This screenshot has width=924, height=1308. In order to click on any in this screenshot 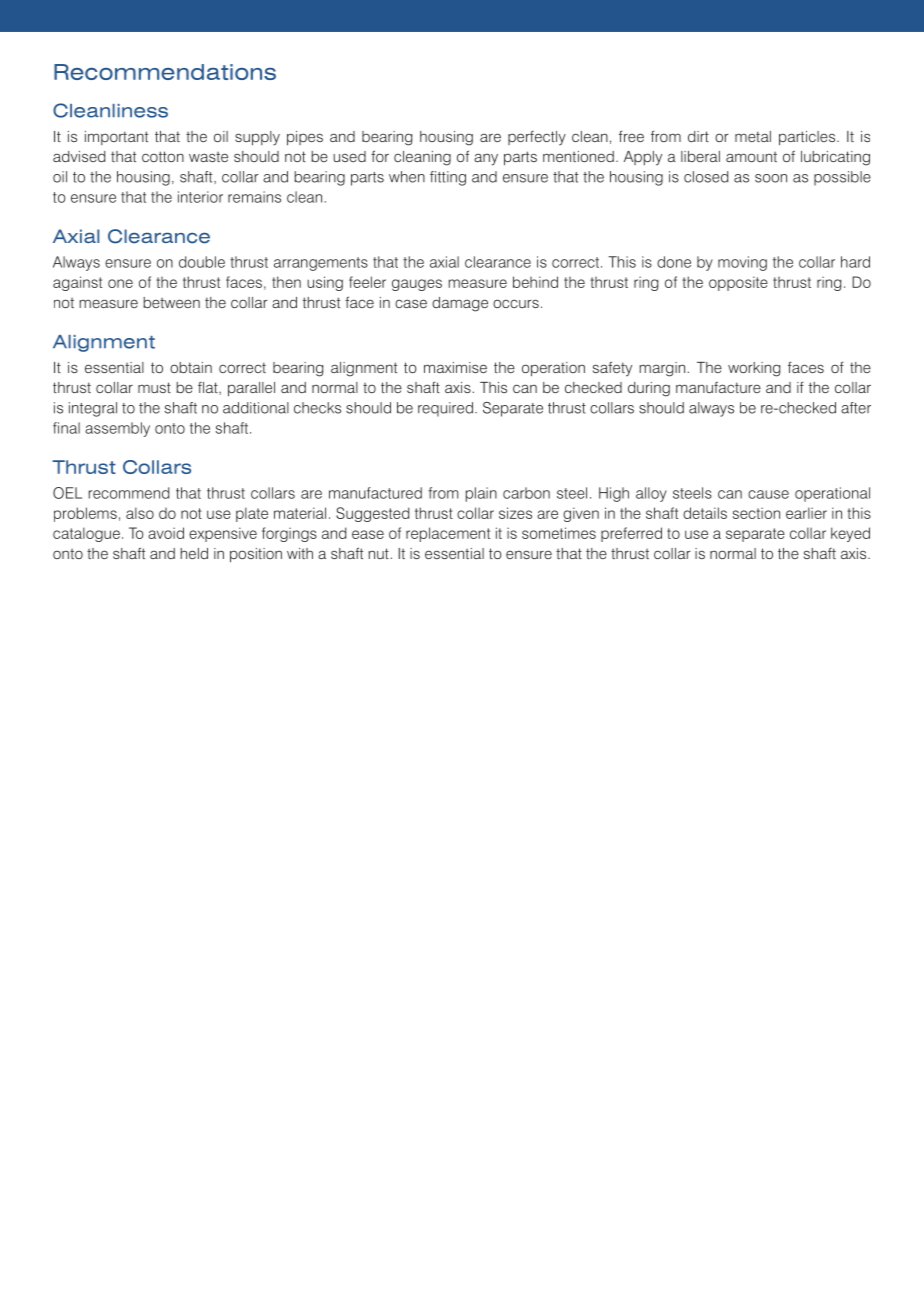, I will do `click(486, 159)`.
